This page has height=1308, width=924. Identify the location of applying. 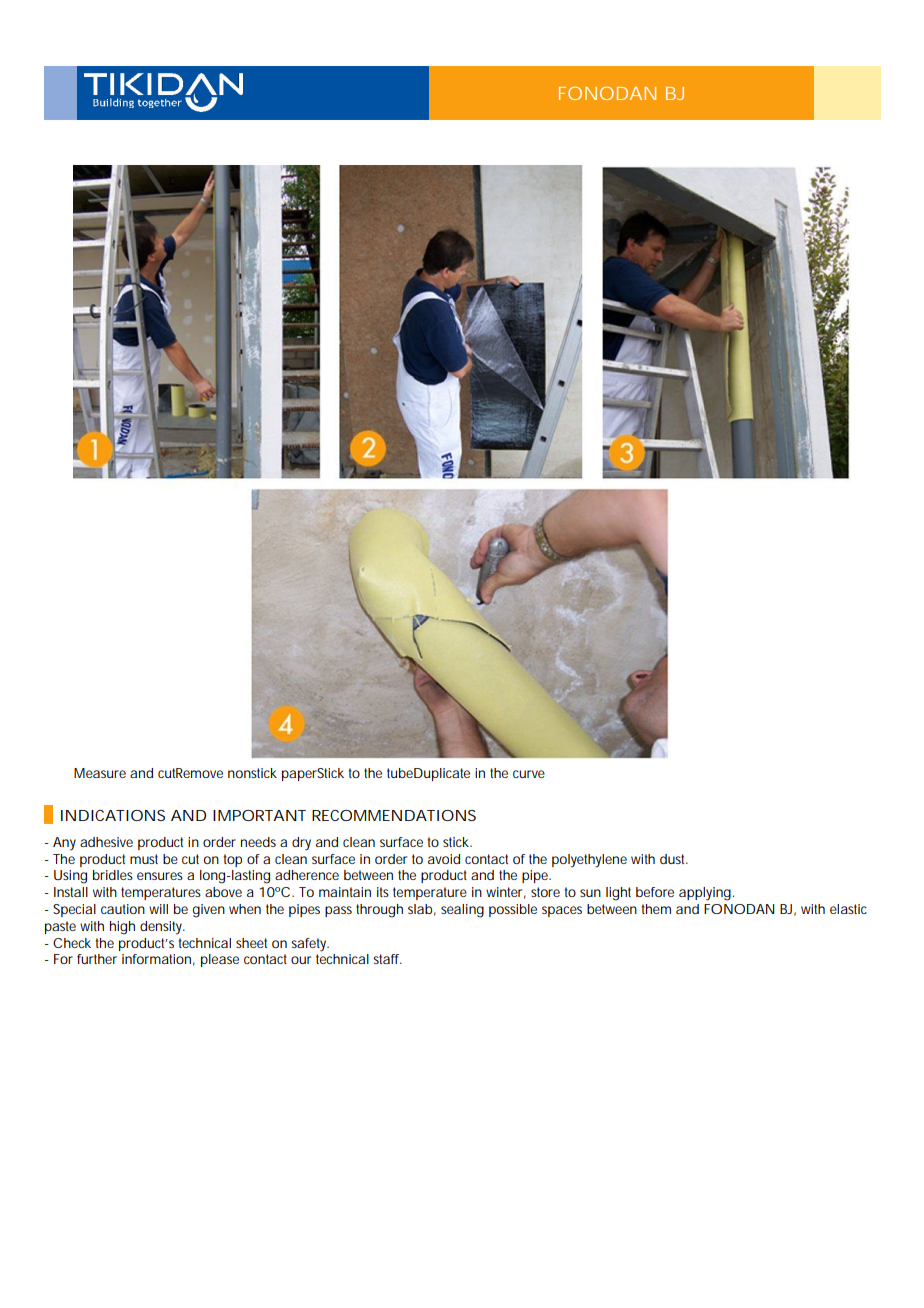
(706, 894).
